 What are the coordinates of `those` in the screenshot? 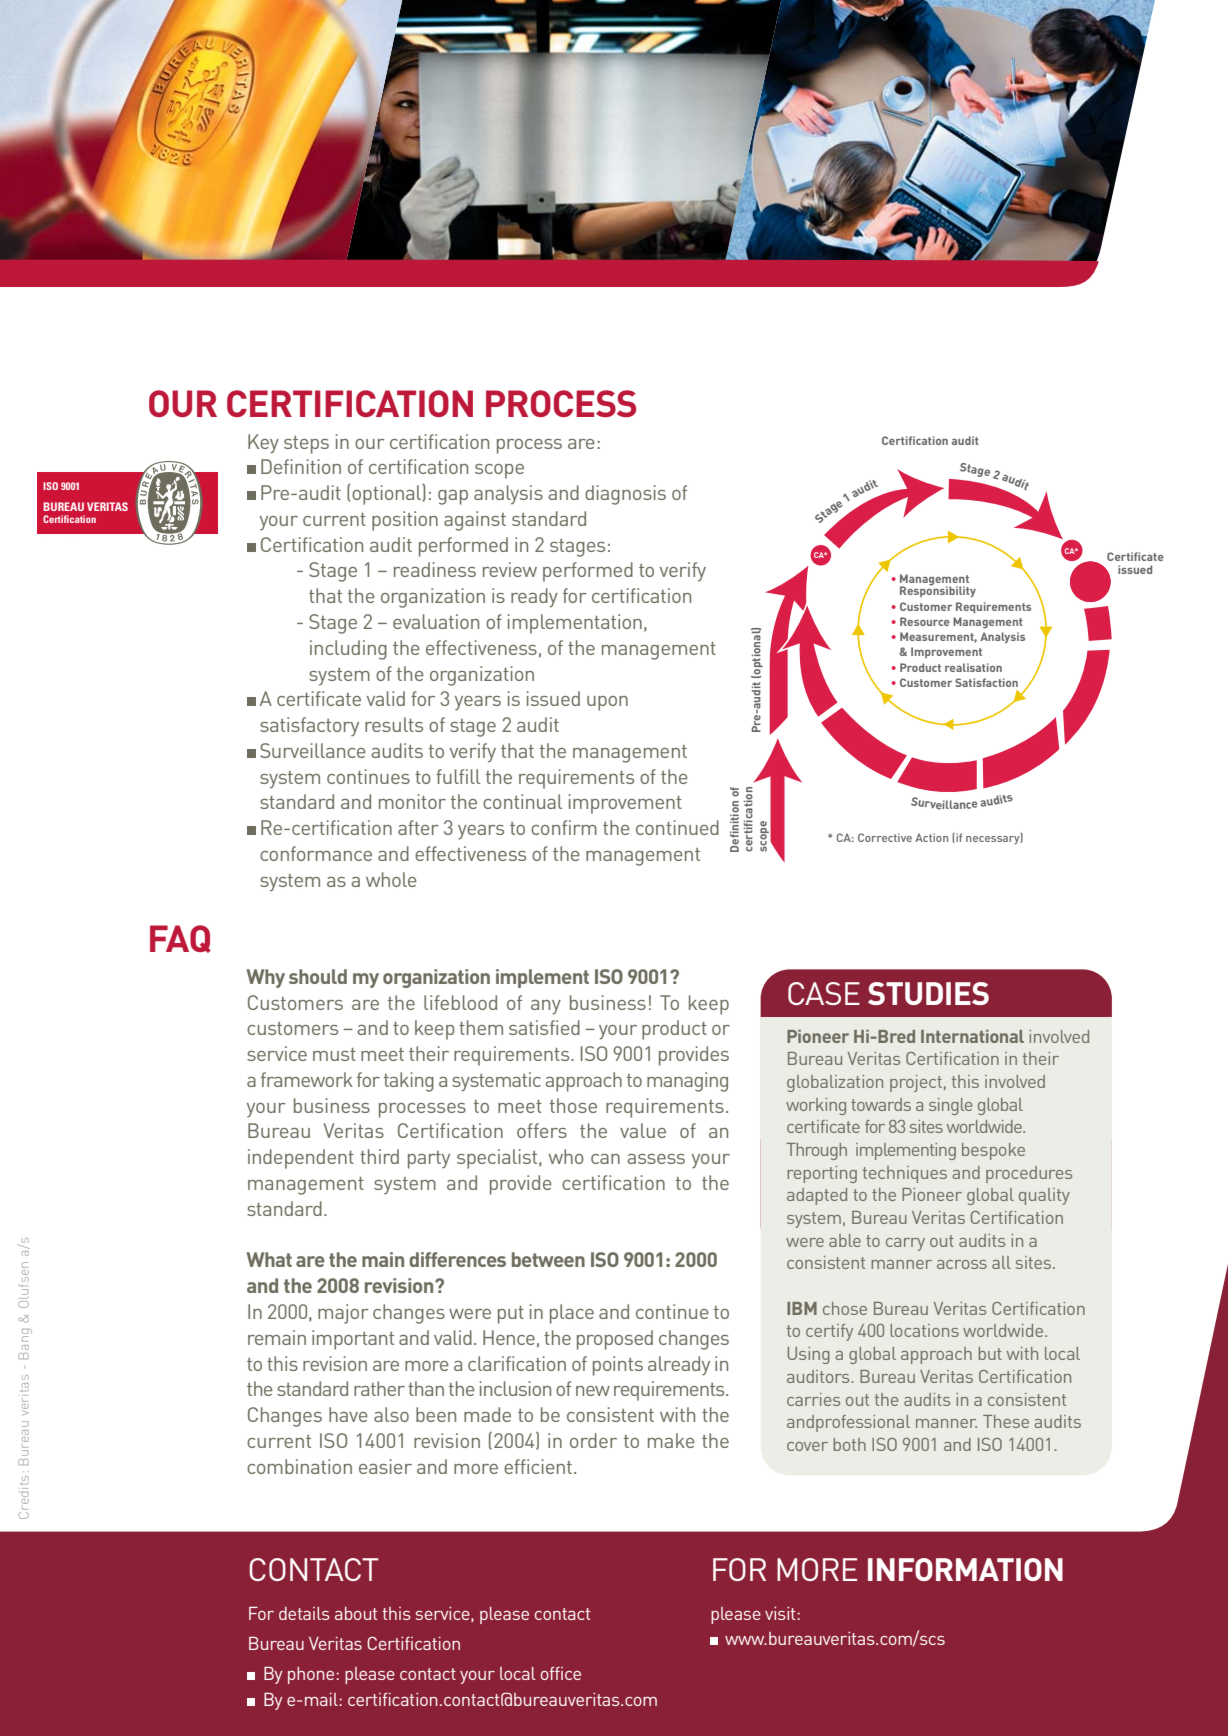 It's located at (573, 1105).
